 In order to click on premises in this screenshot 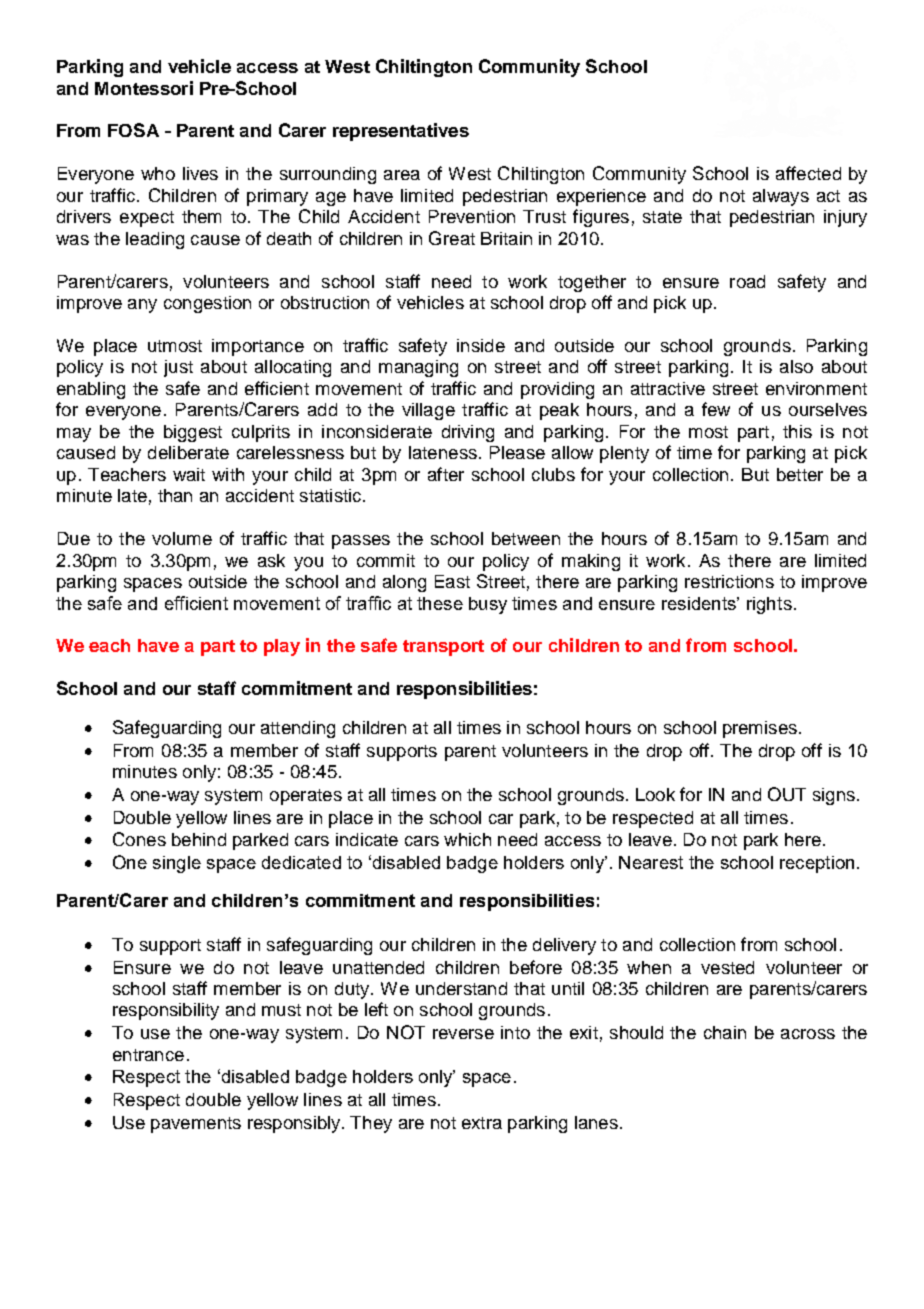, I will do `click(760, 729)`.
